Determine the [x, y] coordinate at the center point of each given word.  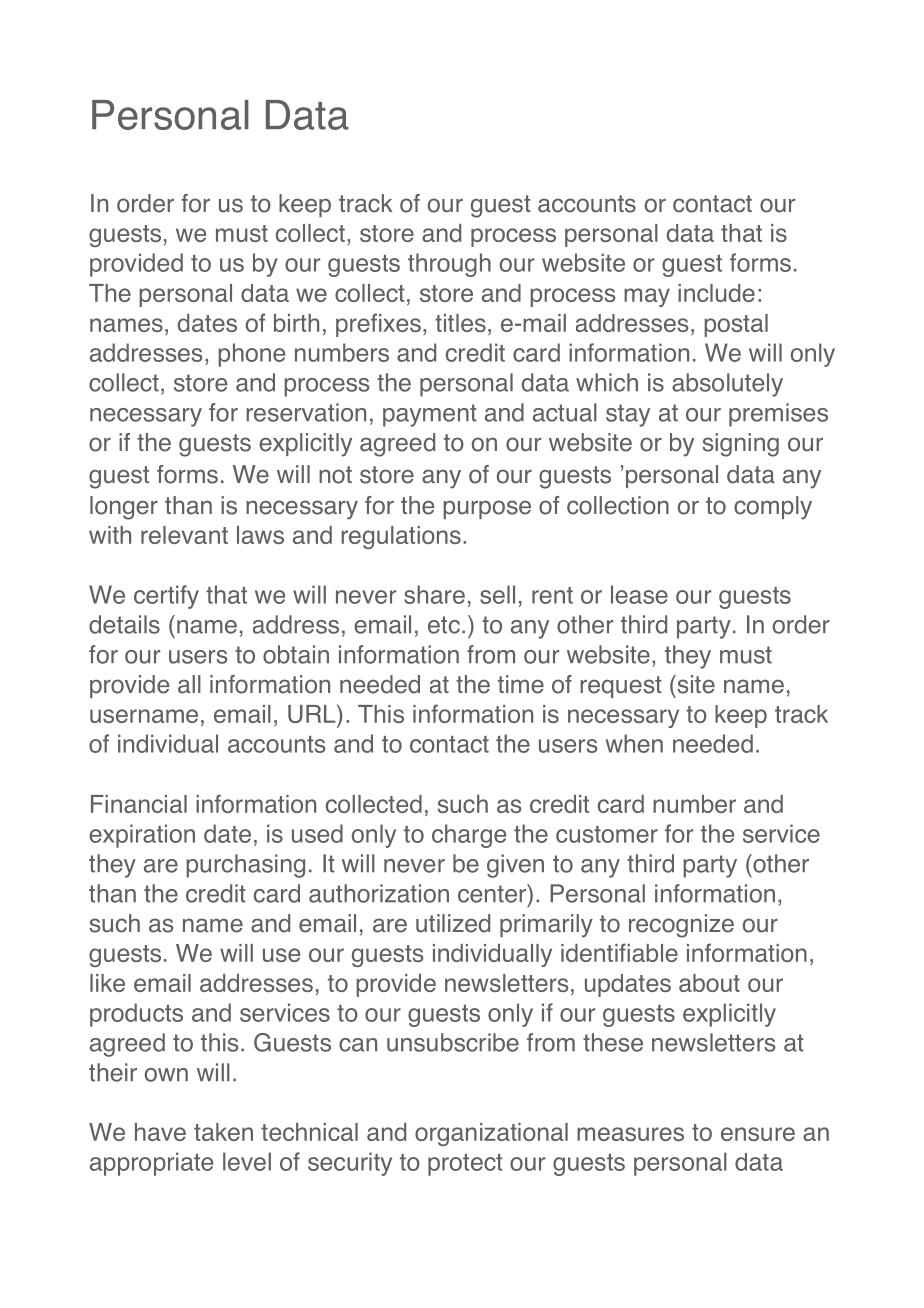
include [716, 293]
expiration [142, 836]
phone [251, 355]
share [434, 594]
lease [639, 594]
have [160, 1132]
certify [166, 597]
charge [469, 836]
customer [607, 834]
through [449, 265]
